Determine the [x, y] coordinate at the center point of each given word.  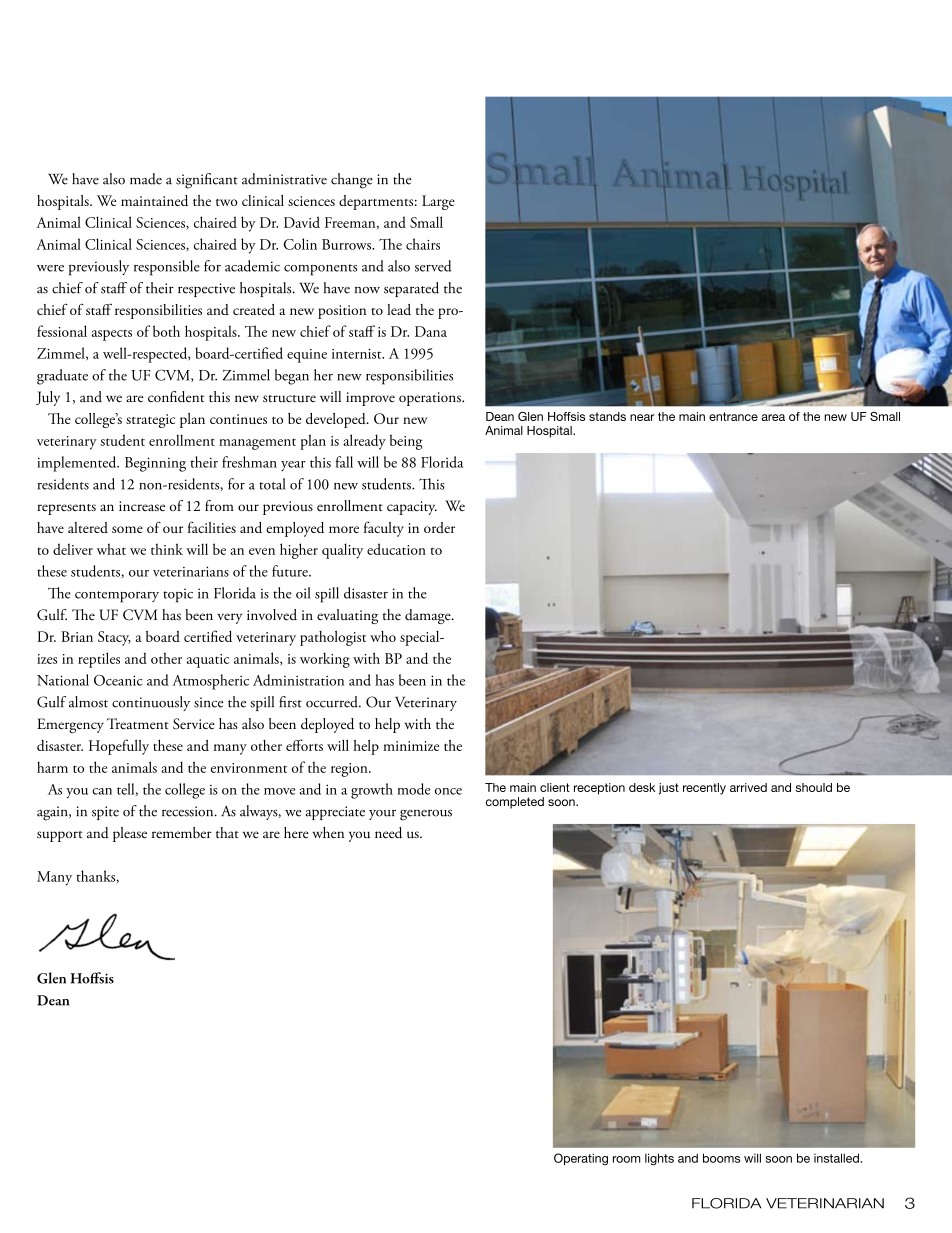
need [388, 833]
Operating [581, 1159]
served [433, 266]
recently [704, 789]
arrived [748, 787]
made [146, 179]
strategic [151, 421]
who [383, 636]
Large [438, 202]
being [406, 442]
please [130, 834]
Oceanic [118, 680]
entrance [733, 416]
